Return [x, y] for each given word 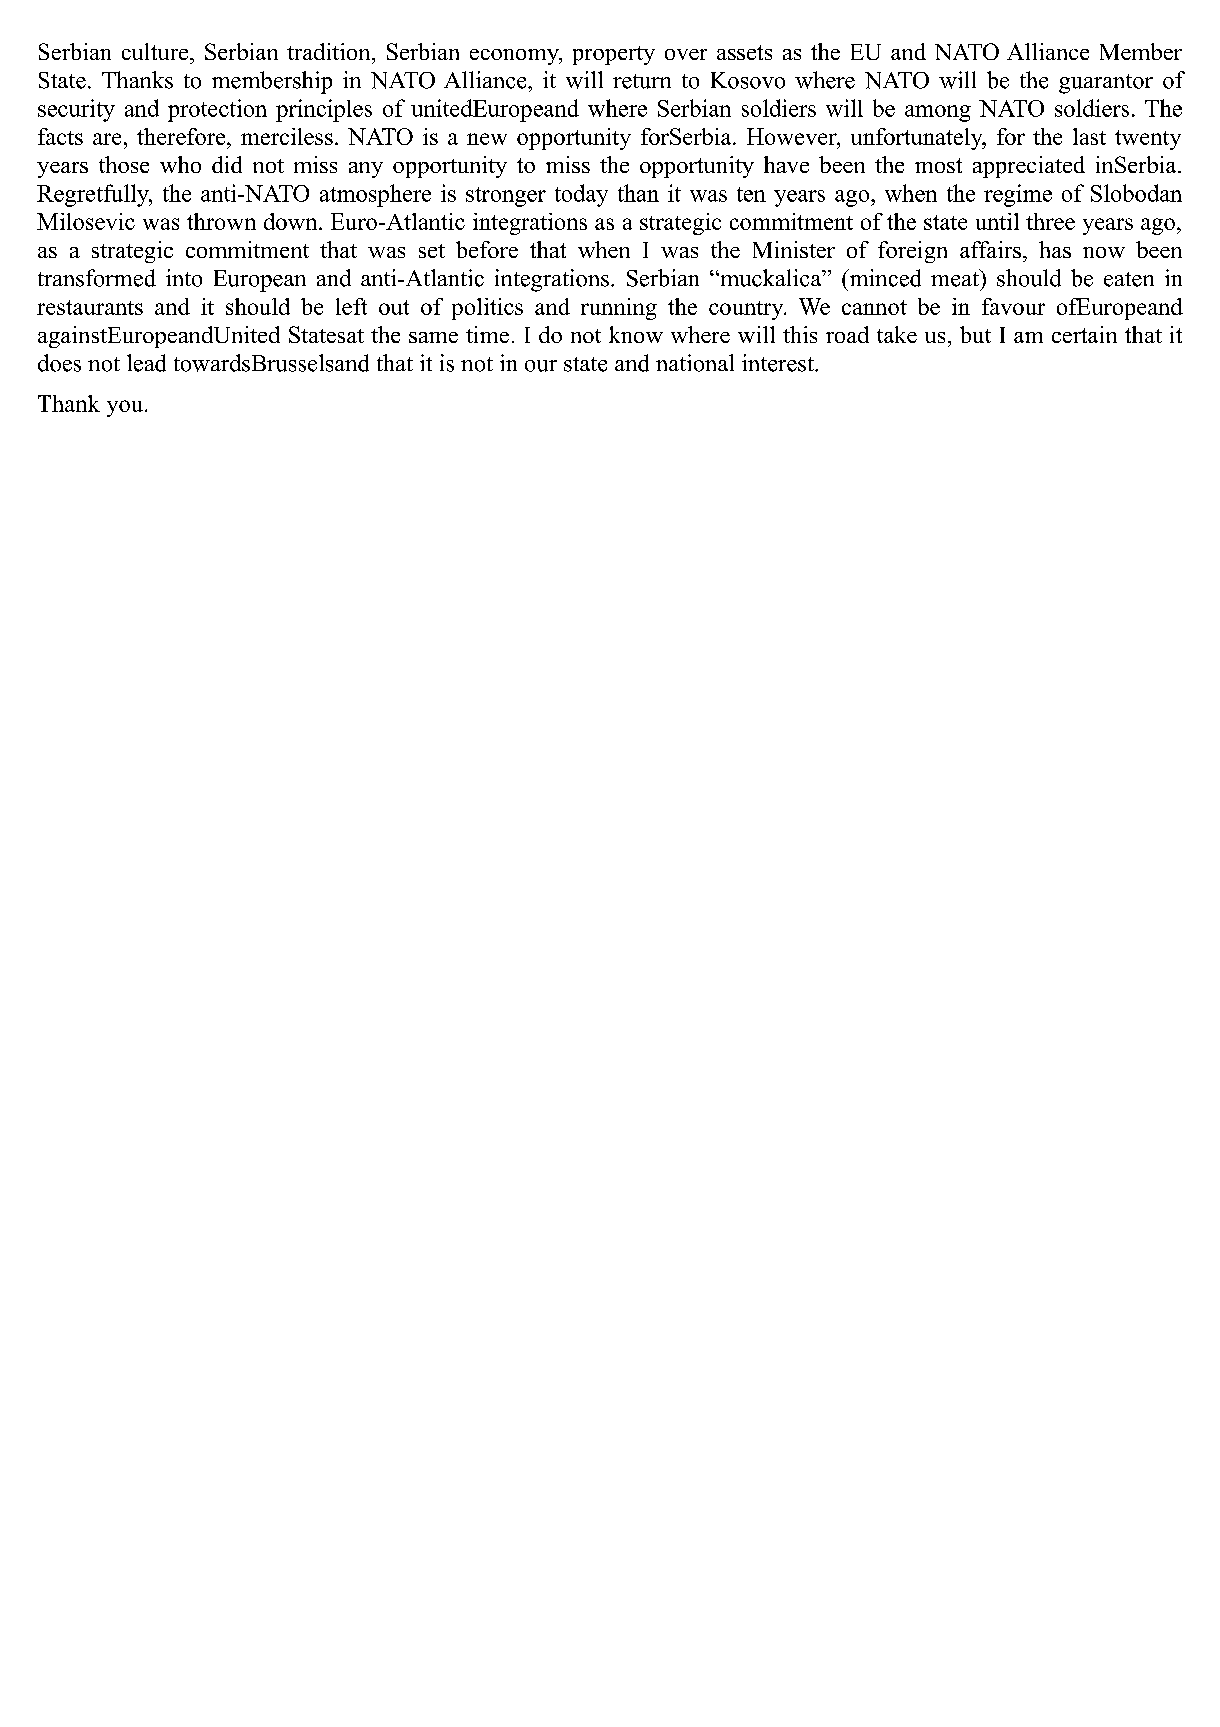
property [614, 55]
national [695, 363]
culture [156, 51]
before [487, 249]
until [997, 221]
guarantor [1106, 84]
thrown [221, 221]
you [126, 408]
